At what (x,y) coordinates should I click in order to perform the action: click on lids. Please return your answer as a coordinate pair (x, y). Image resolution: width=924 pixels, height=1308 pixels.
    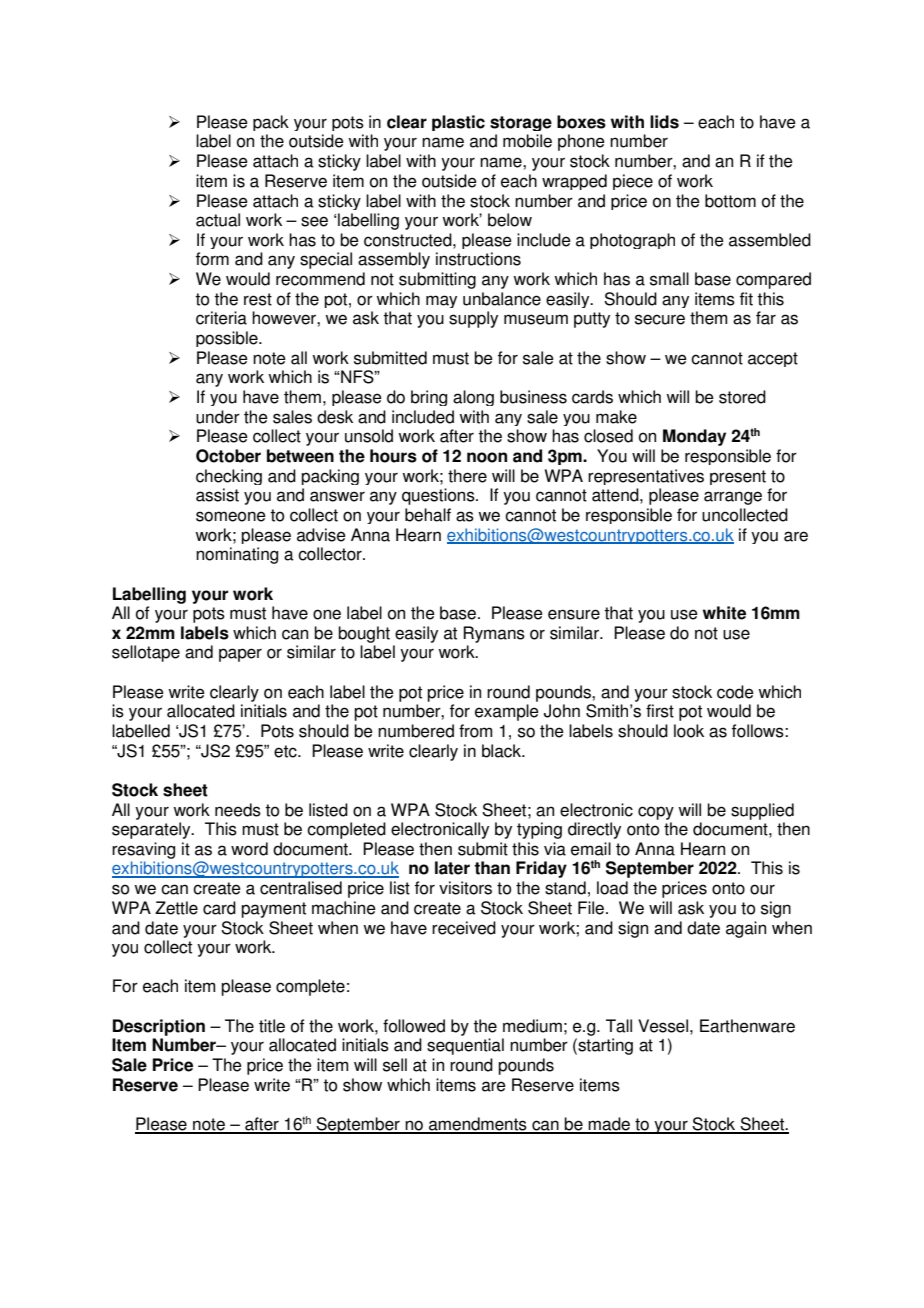
    Looking at the image, I should click on (664, 122).
